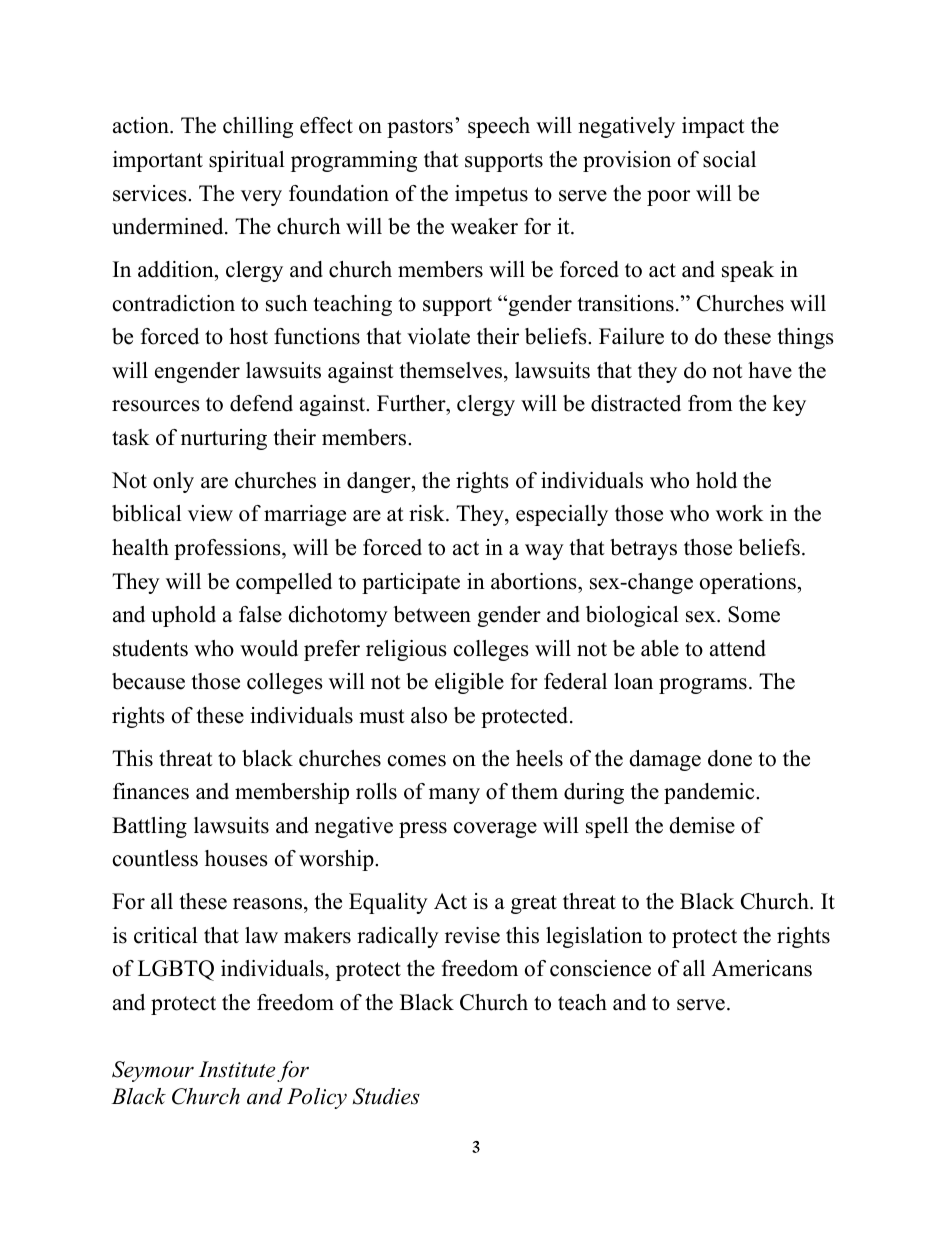  What do you see at coordinates (454, 796) in the document?
I see `many` at bounding box center [454, 796].
